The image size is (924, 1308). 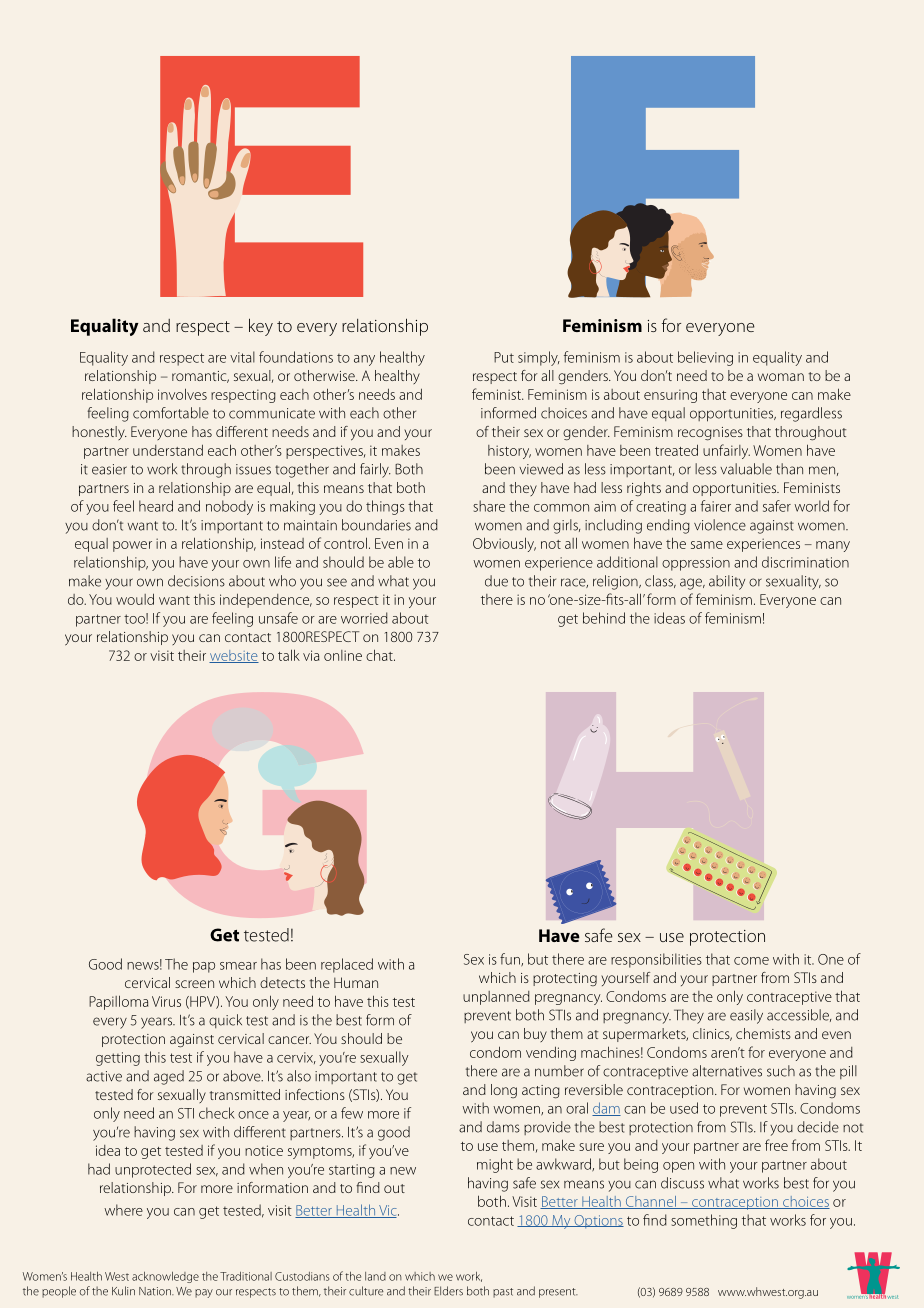 What do you see at coordinates (705, 358) in the screenshot?
I see `believing` at bounding box center [705, 358].
